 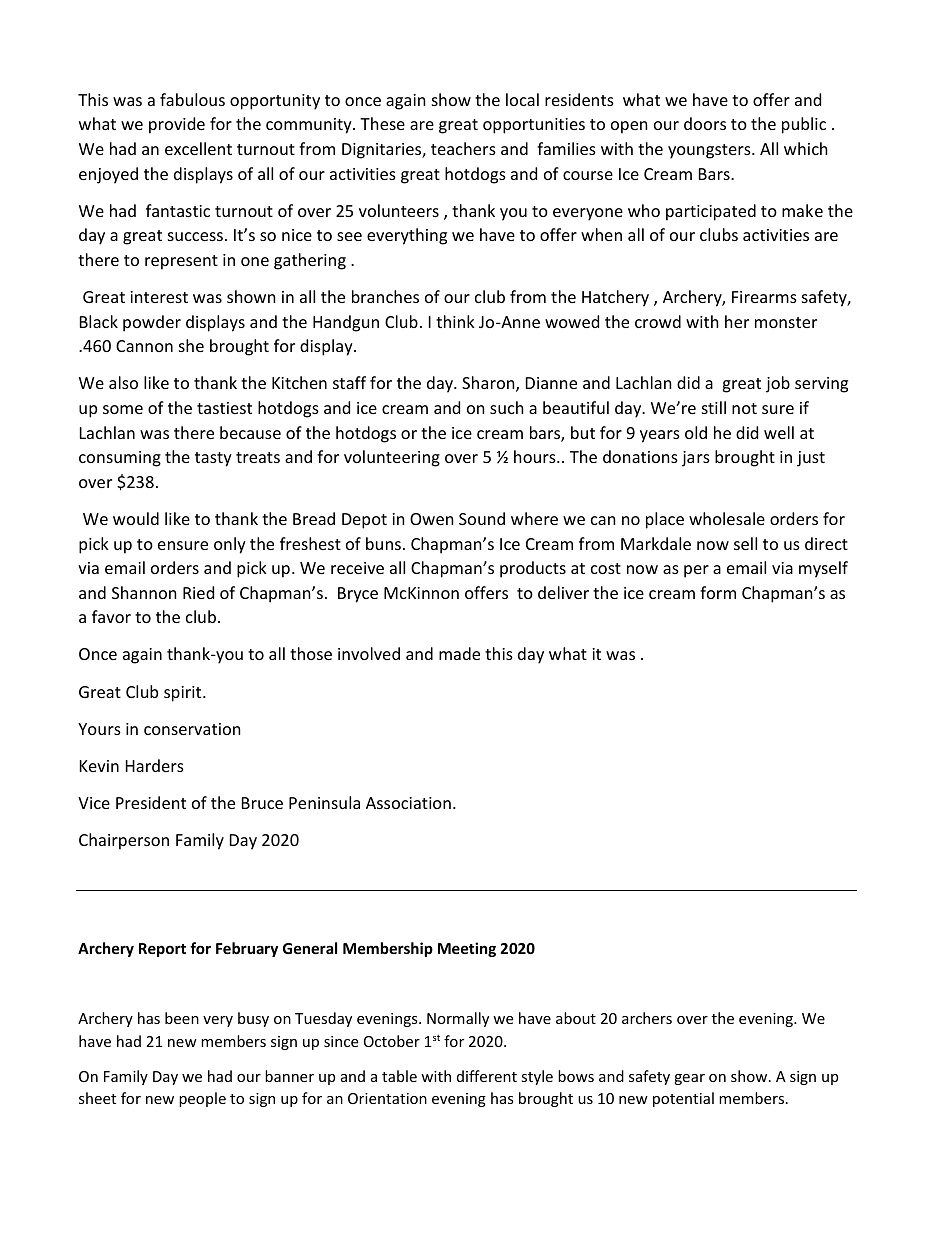 I want to click on conservation, so click(x=192, y=729).
